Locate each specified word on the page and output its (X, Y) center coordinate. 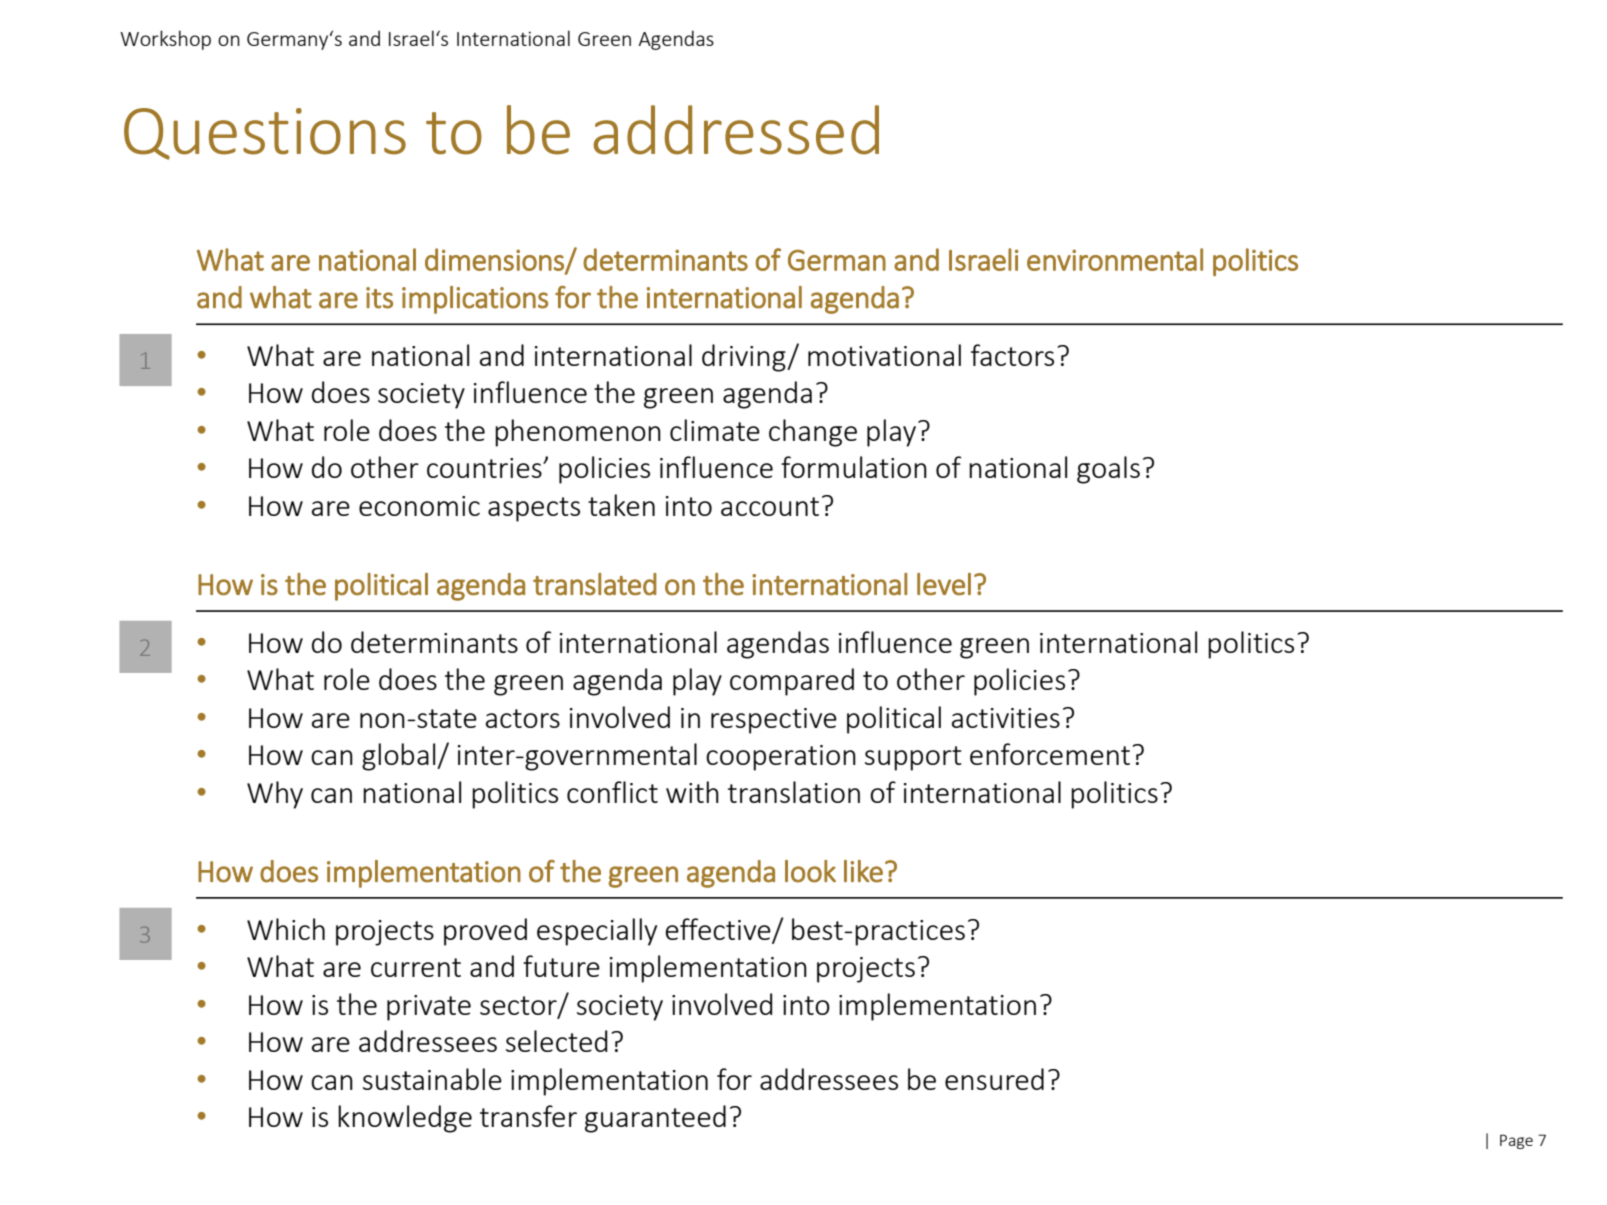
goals (1108, 470)
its (379, 298)
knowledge (405, 1119)
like (863, 871)
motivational (884, 355)
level (944, 584)
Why (275, 795)
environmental (1115, 259)
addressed (736, 130)
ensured (994, 1079)
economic (419, 506)
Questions (265, 134)
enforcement (1050, 754)
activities (1006, 718)
